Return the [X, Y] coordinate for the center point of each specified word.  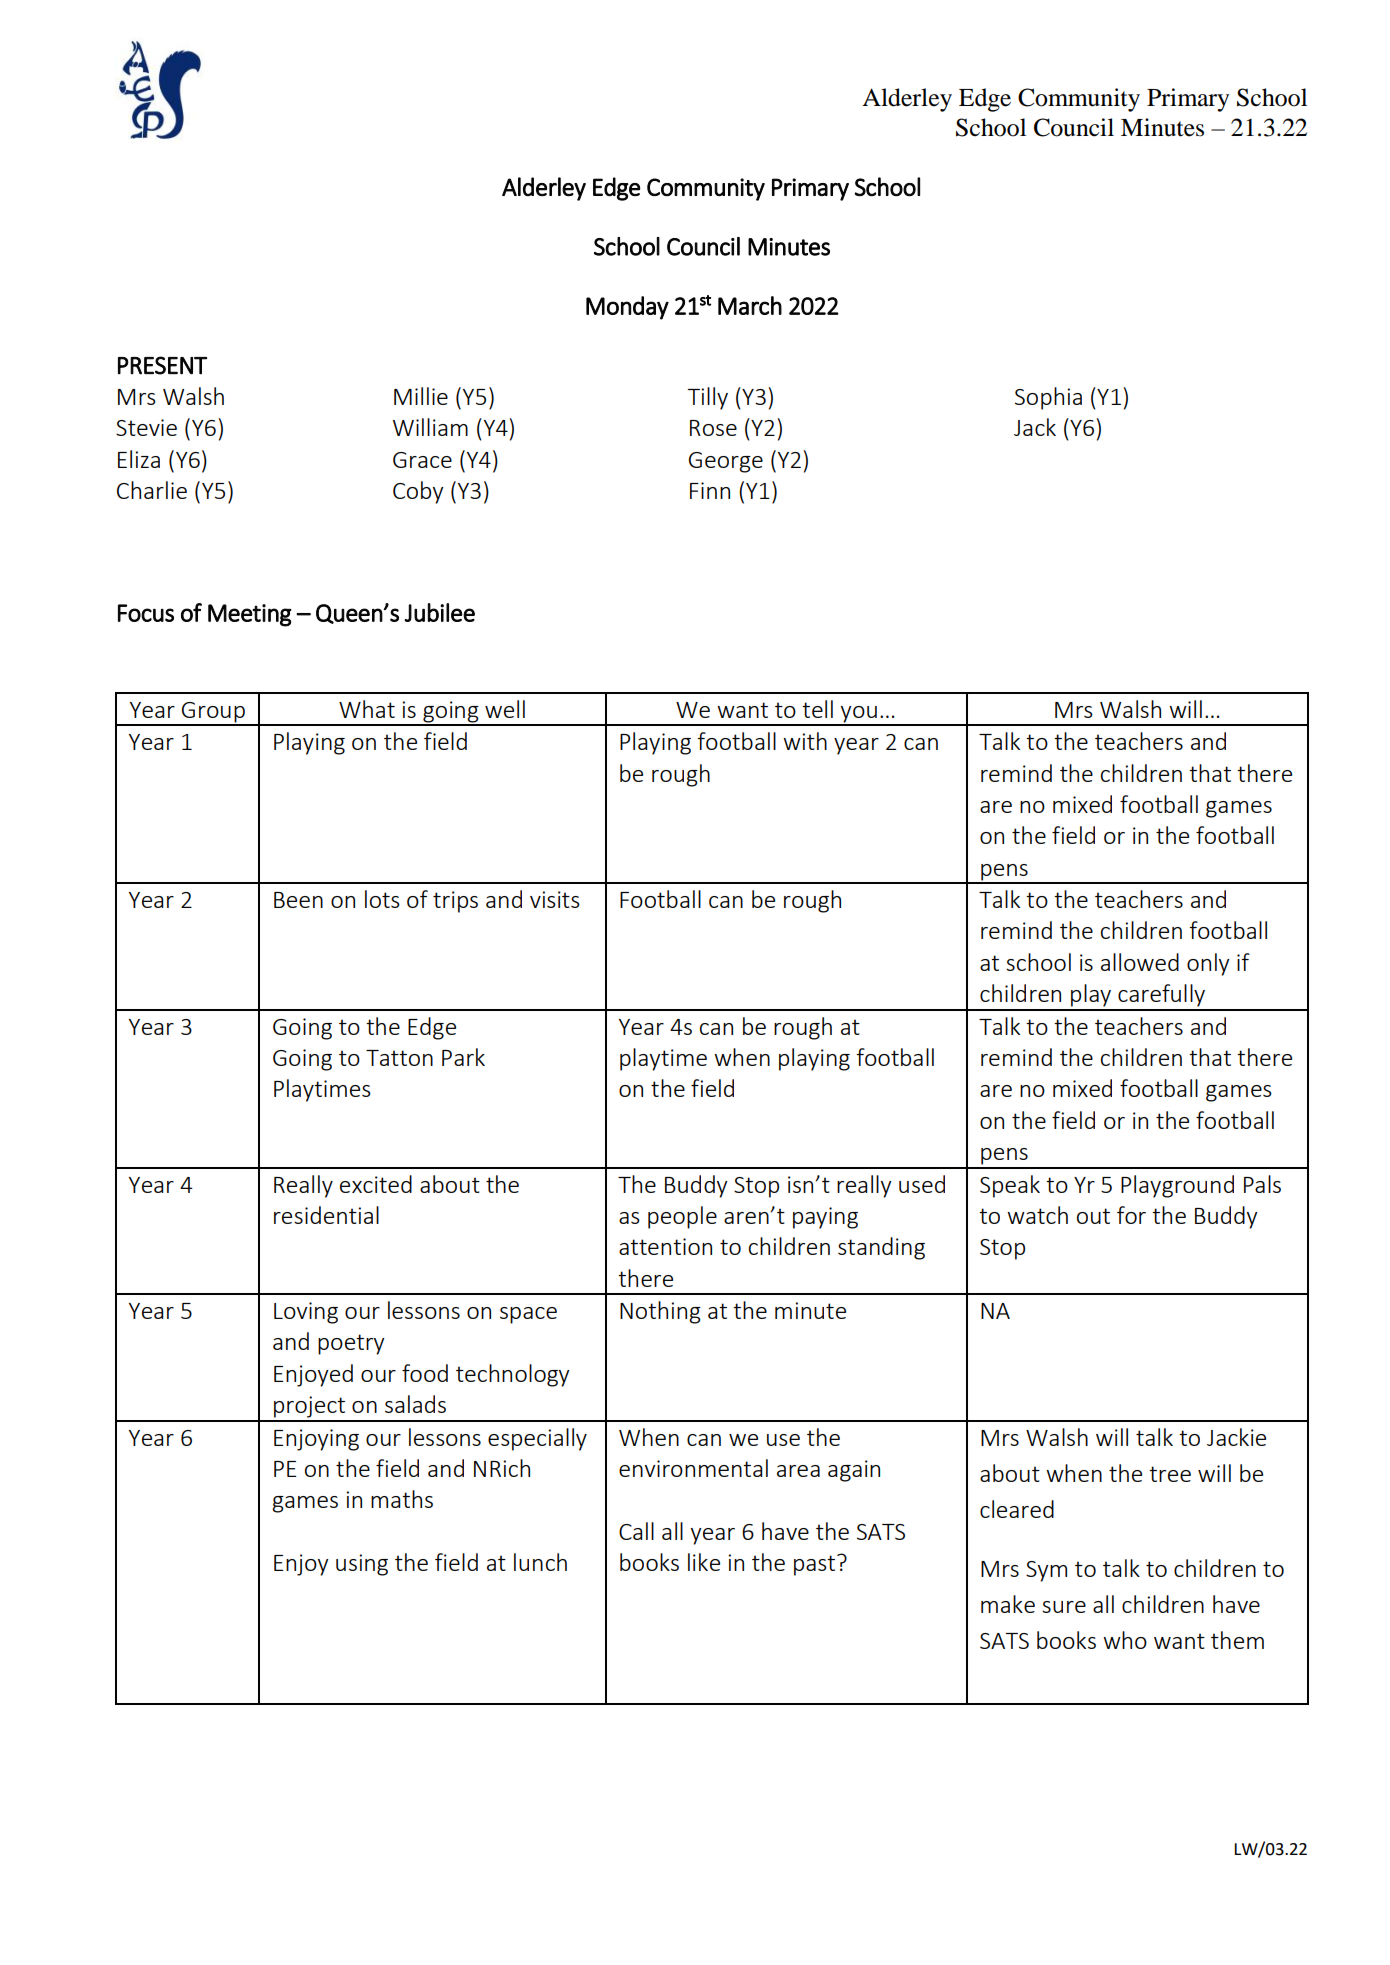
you [859, 715]
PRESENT [162, 365]
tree [1170, 1474]
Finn [710, 490]
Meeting [250, 615]
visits [555, 899]
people [682, 1217]
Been [298, 900]
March [750, 305]
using [362, 1565]
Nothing [660, 1312]
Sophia [1048, 398]
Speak [1010, 1186]
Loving [306, 1313]
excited [376, 1184]
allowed [1140, 962]
